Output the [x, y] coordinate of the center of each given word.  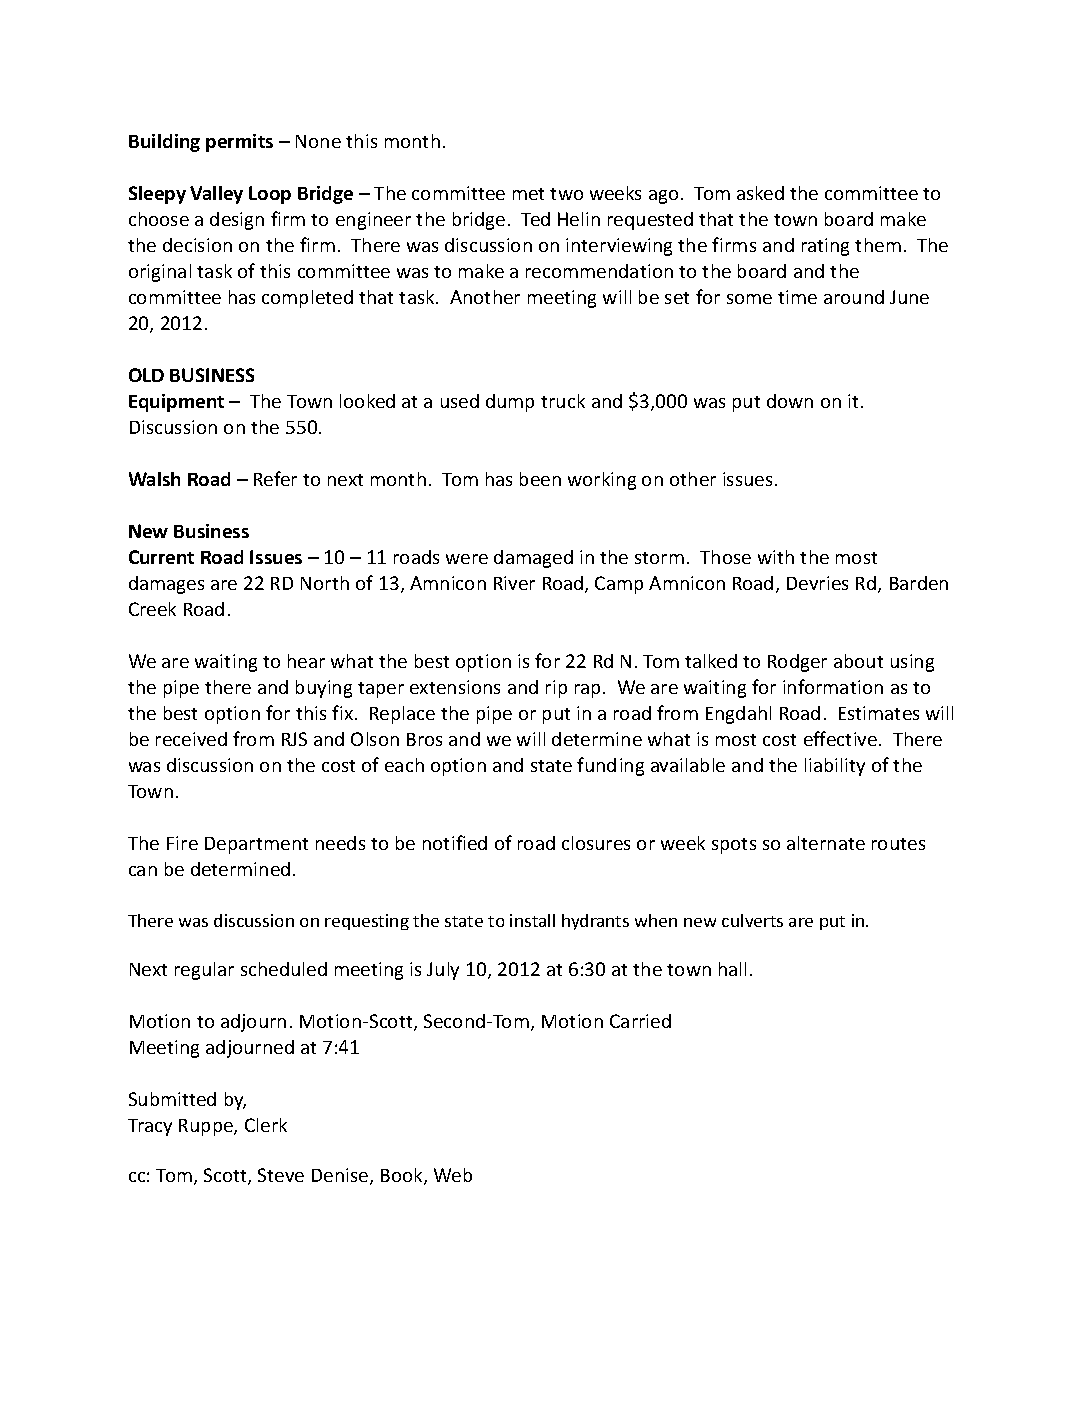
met [528, 194]
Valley [216, 195]
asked [760, 193]
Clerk [266, 1125]
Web [453, 1175]
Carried [640, 1021]
